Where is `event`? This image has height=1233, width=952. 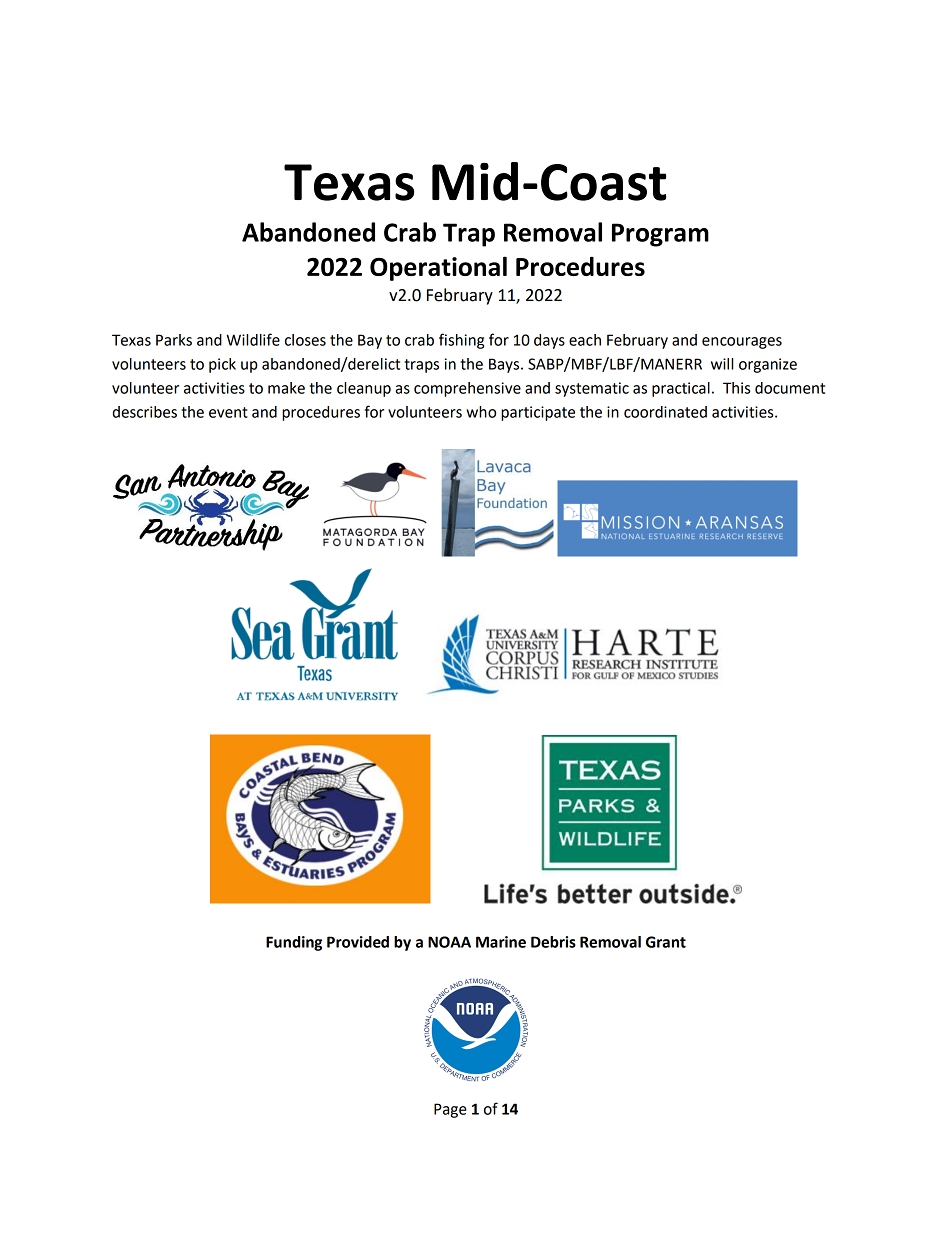 event is located at coordinates (228, 412).
